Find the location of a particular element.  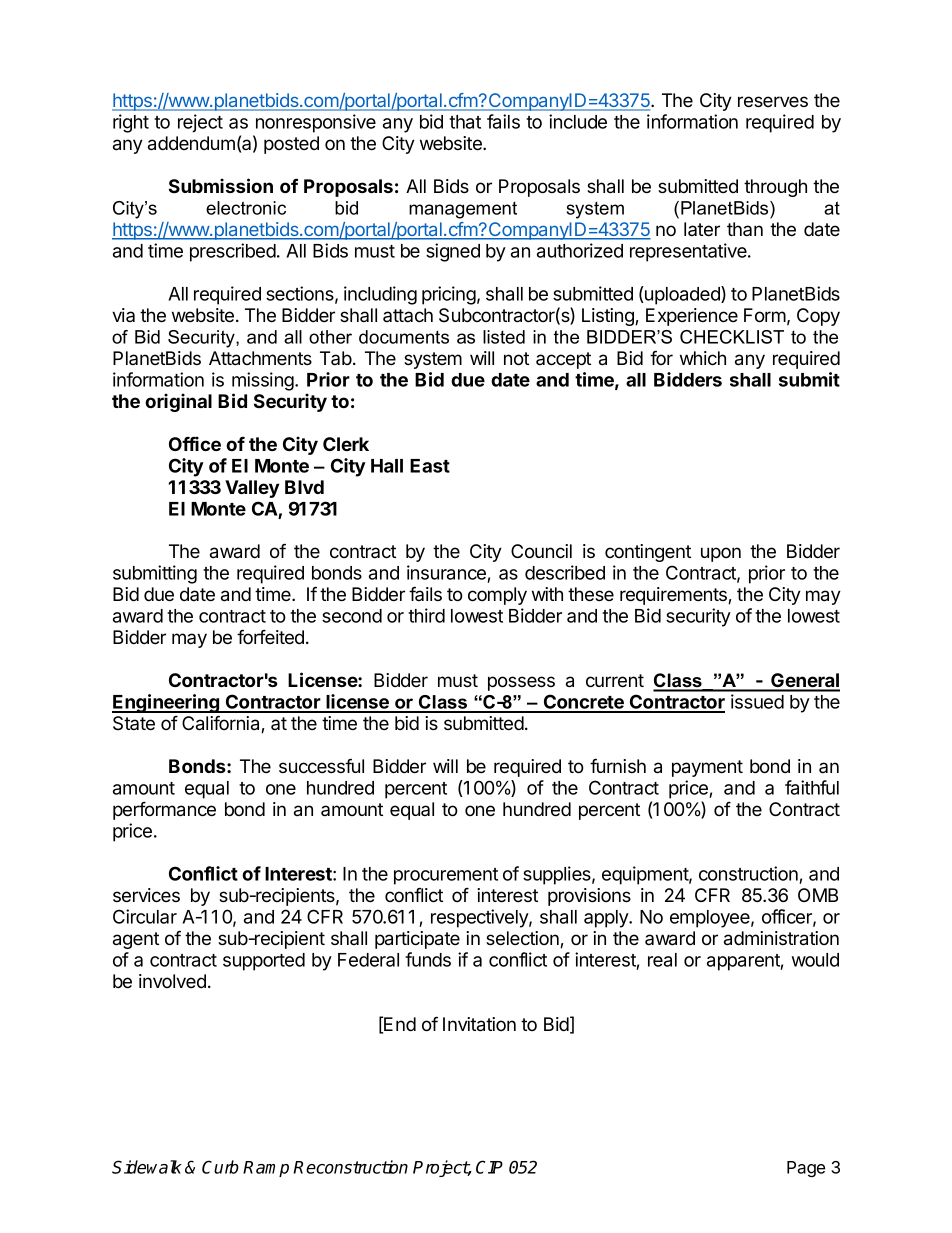

that is located at coordinates (465, 122).
